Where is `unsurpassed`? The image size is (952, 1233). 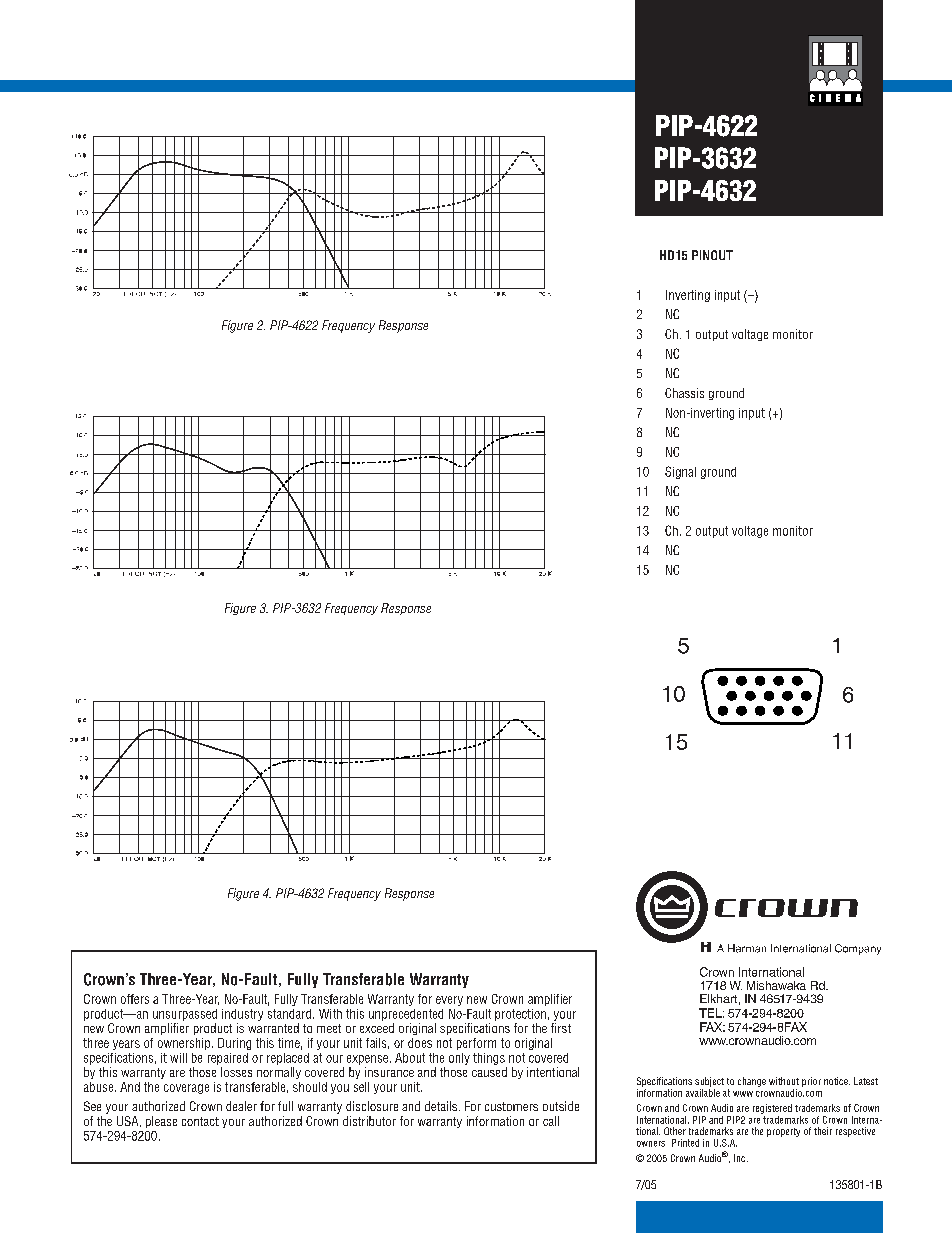 unsurpassed is located at coordinates (185, 1015).
